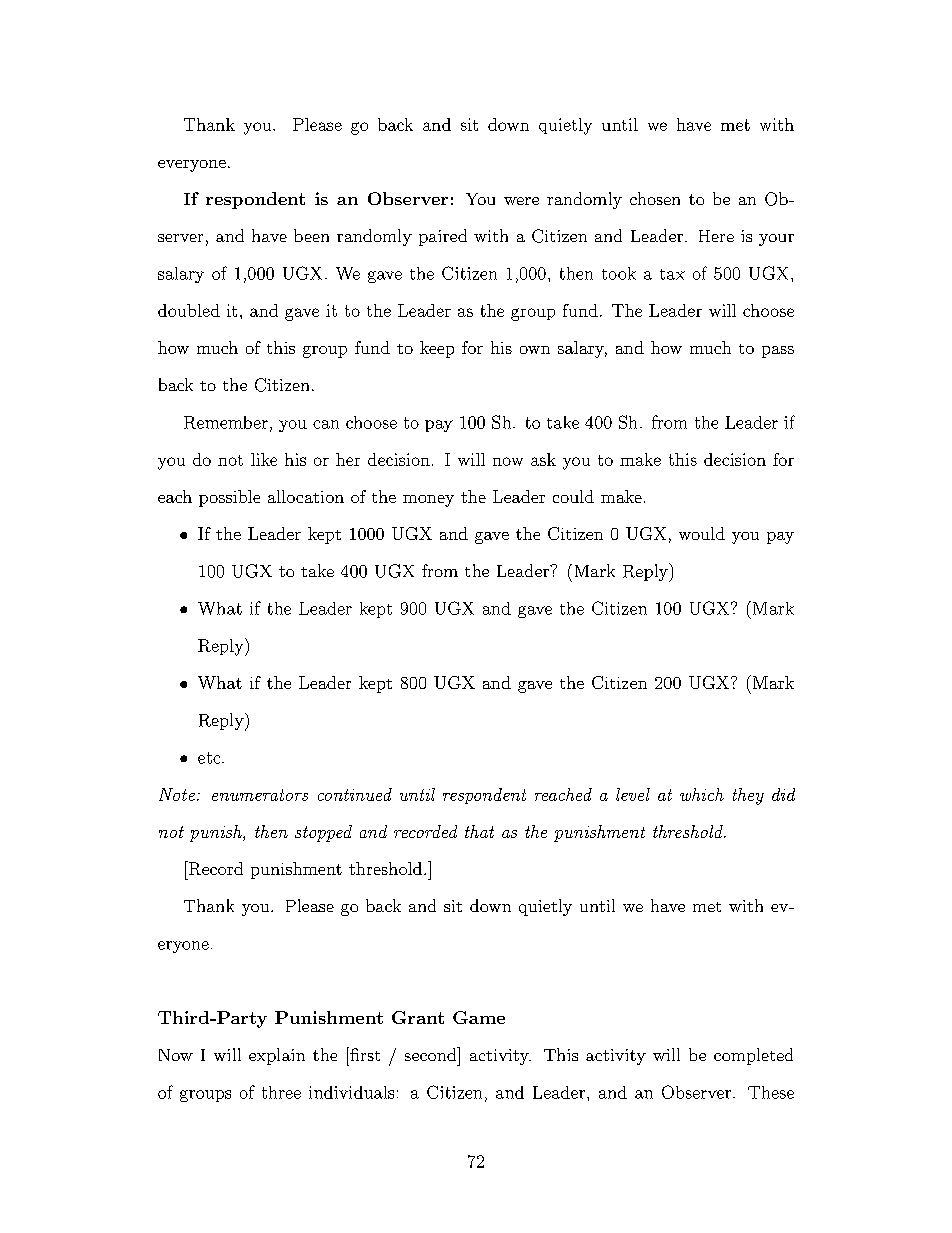  What do you see at coordinates (432, 1054) in the screenshot?
I see `second` at bounding box center [432, 1054].
